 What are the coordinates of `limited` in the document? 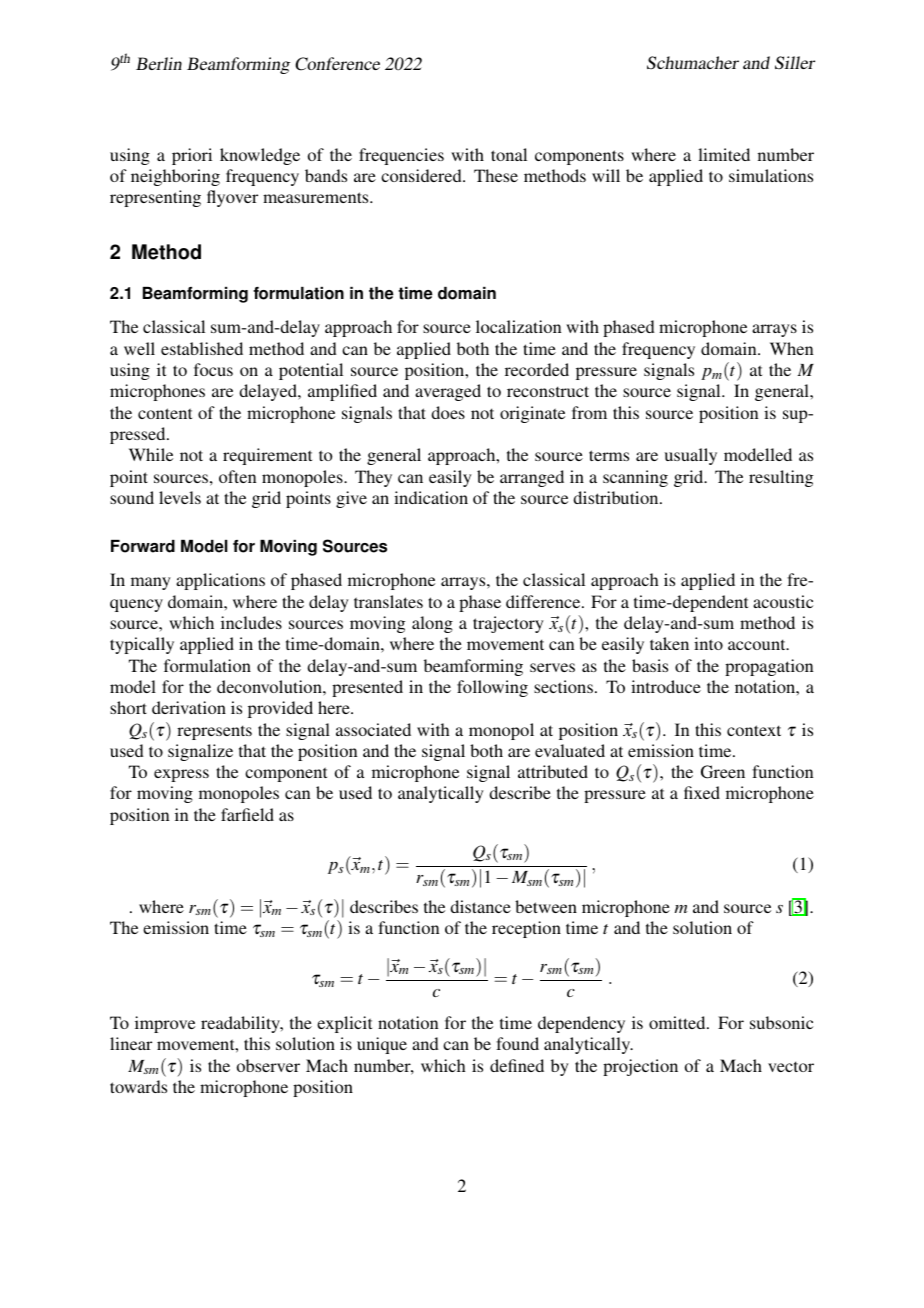 It's located at (724, 154).
